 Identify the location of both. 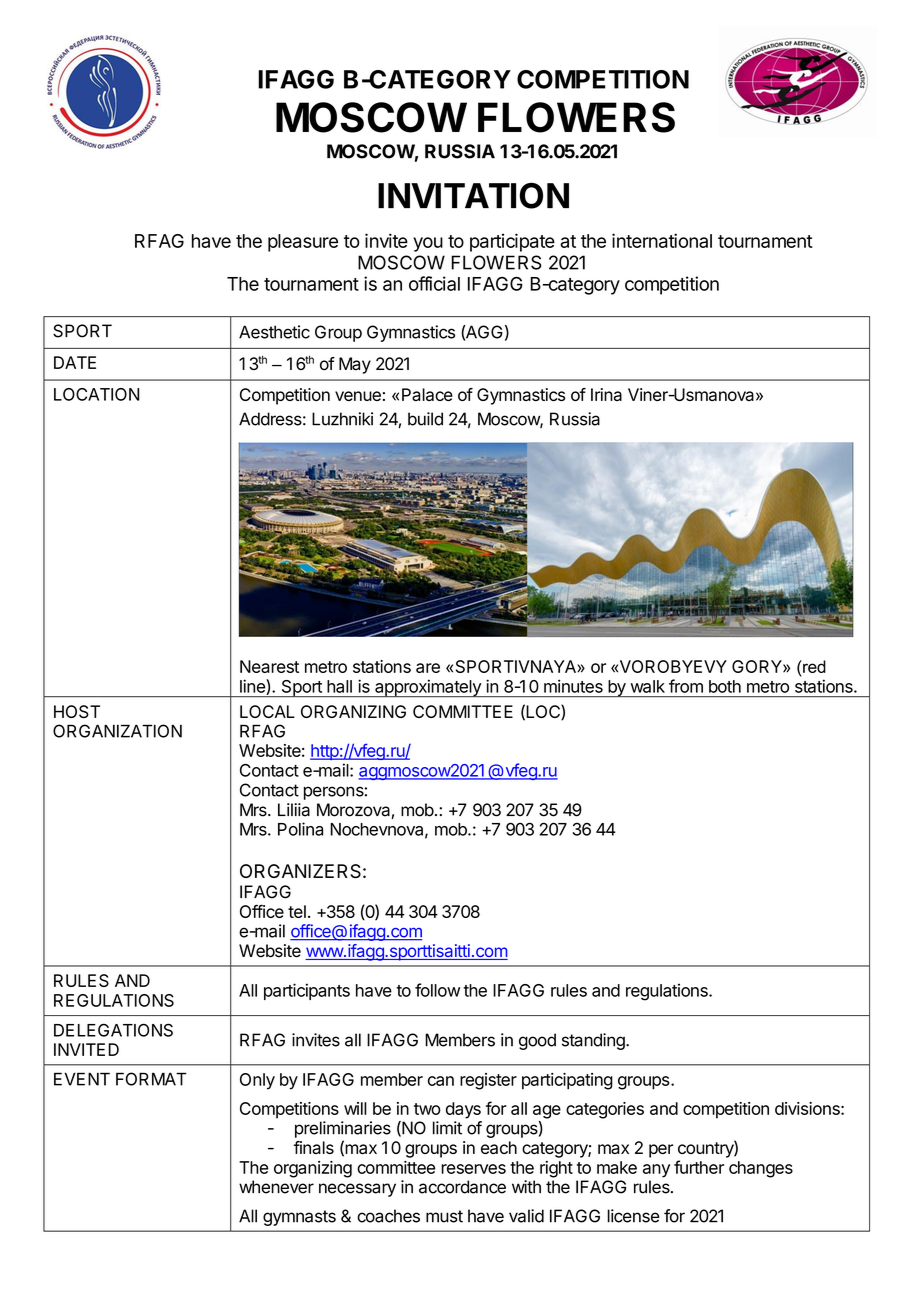
(725, 686).
